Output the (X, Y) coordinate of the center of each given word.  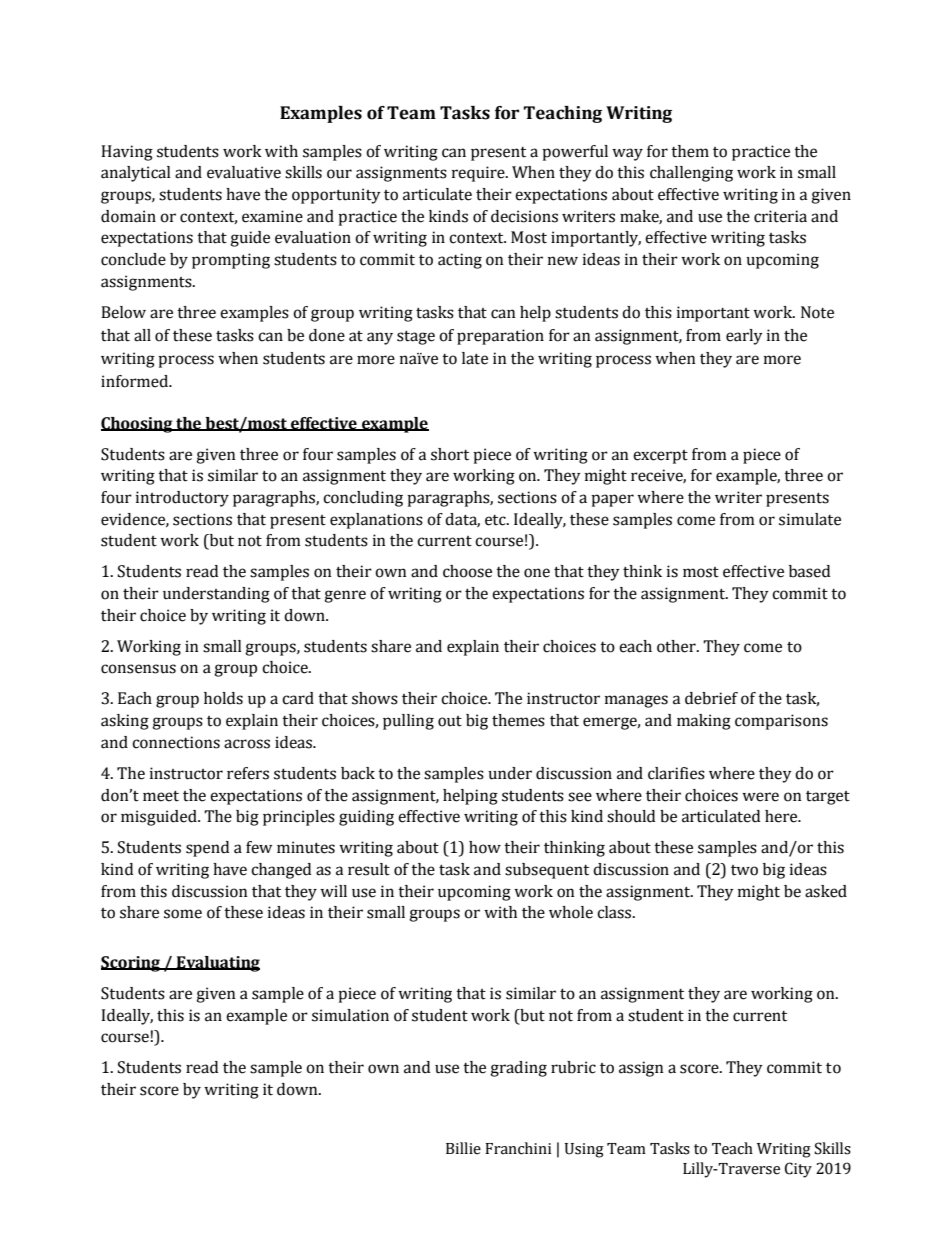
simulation (350, 1015)
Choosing (138, 425)
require (479, 174)
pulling (408, 722)
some (183, 914)
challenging (691, 174)
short (450, 454)
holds (223, 698)
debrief (711, 698)
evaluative (244, 172)
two (744, 870)
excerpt (660, 457)
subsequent (547, 871)
